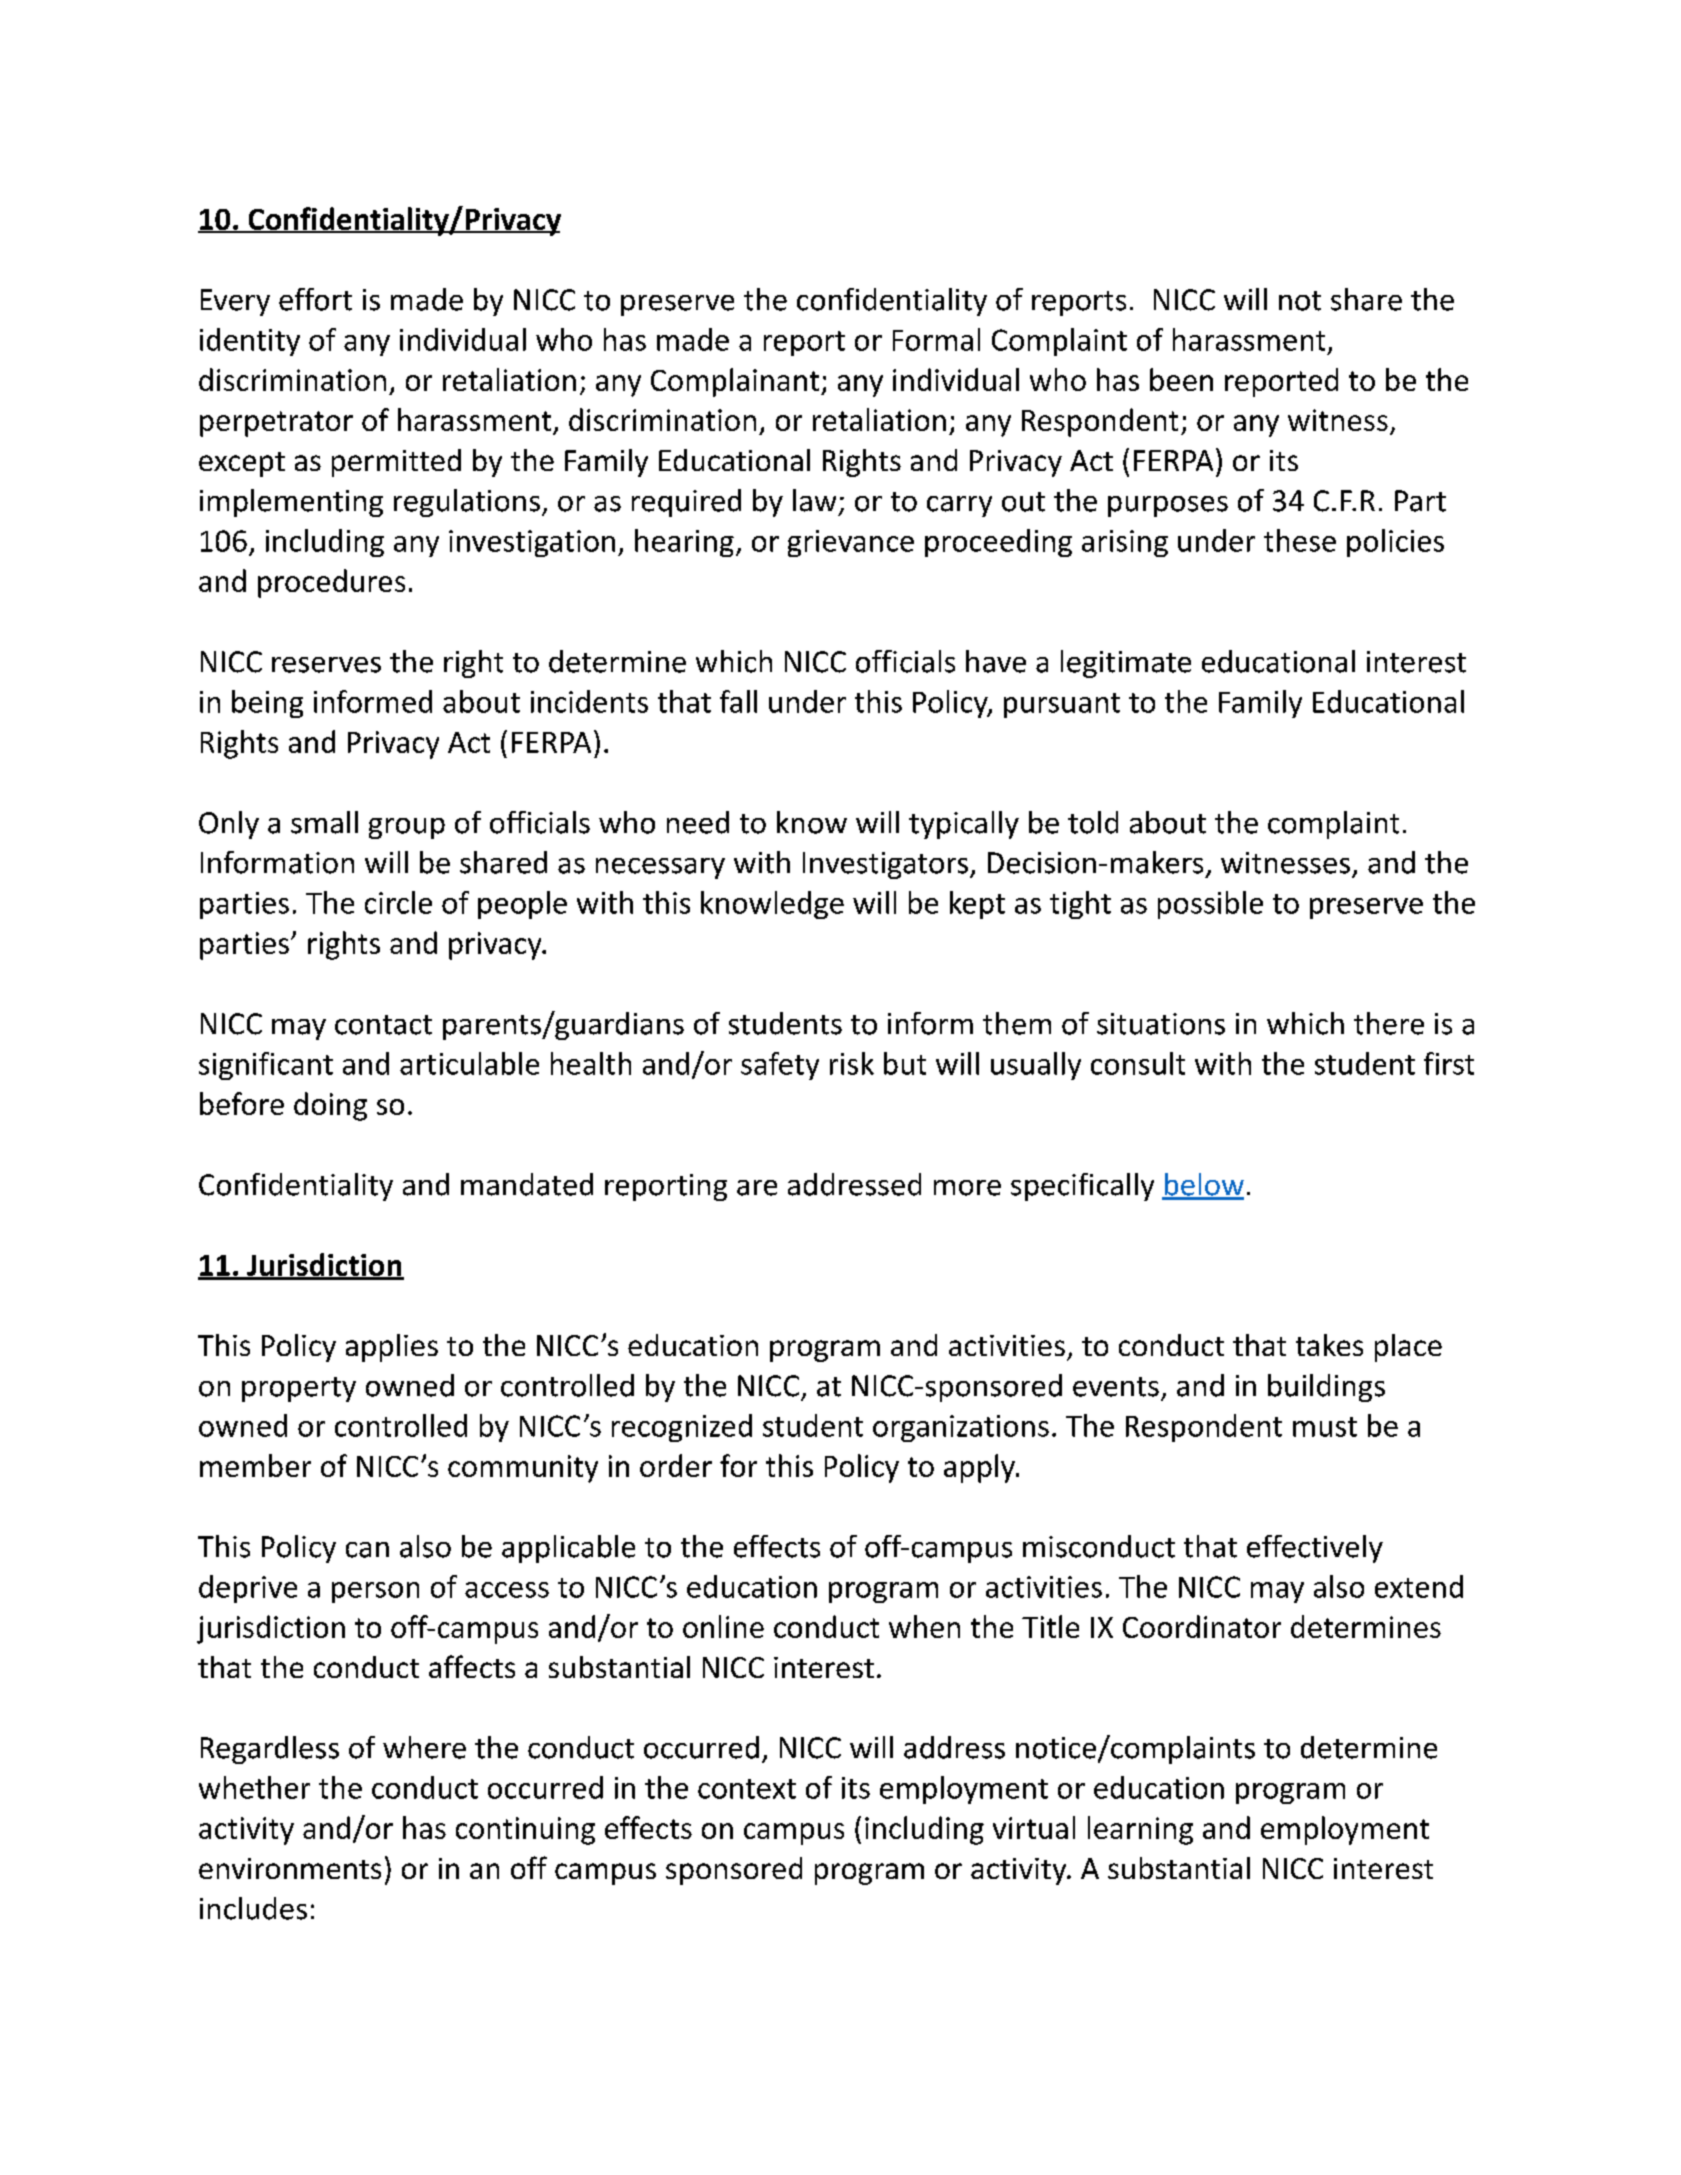 The width and height of the screenshot is (1681, 2175). I want to click on environments, so click(290, 1868).
